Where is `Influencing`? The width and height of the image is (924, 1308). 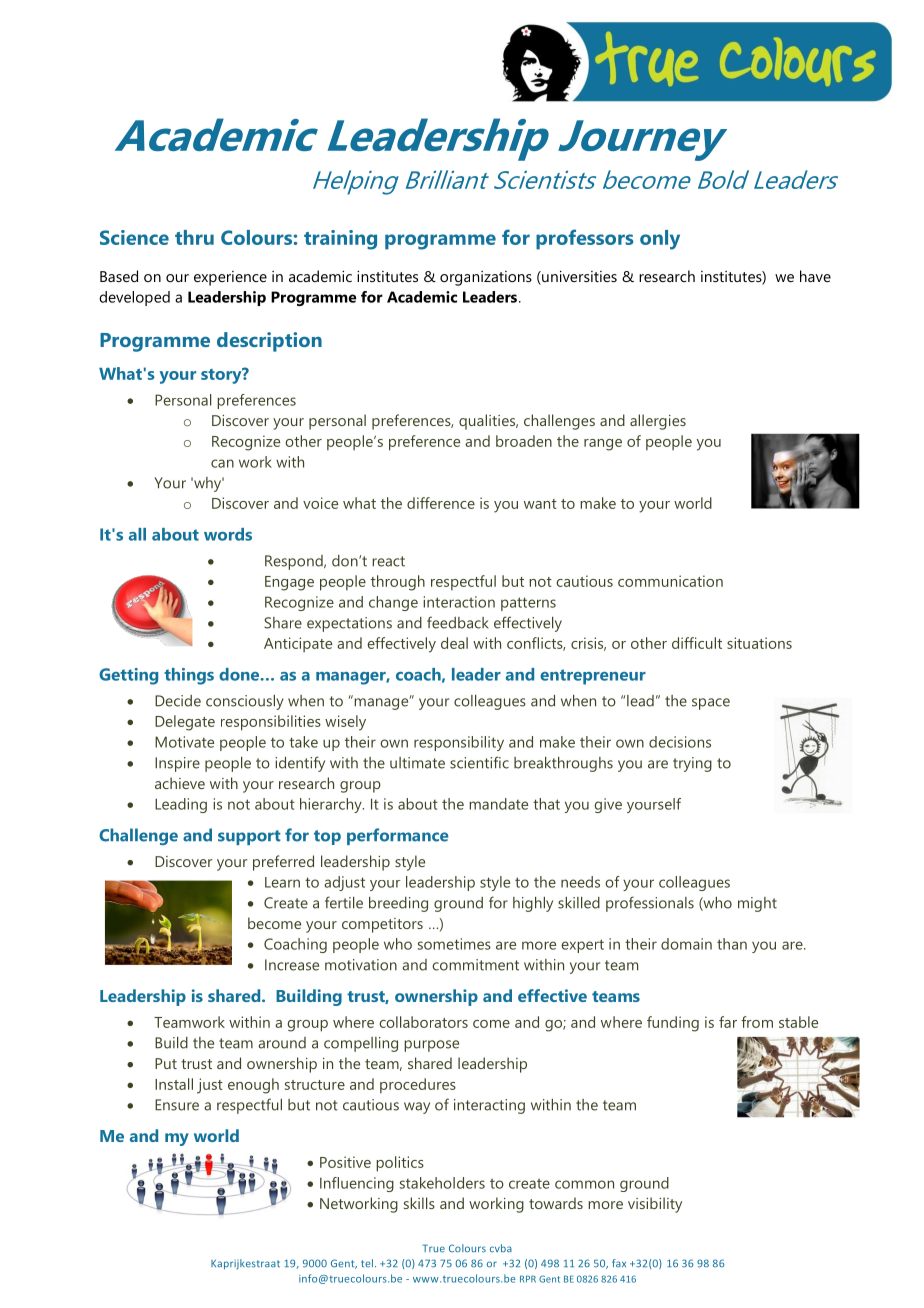 Influencing is located at coordinates (357, 1184).
